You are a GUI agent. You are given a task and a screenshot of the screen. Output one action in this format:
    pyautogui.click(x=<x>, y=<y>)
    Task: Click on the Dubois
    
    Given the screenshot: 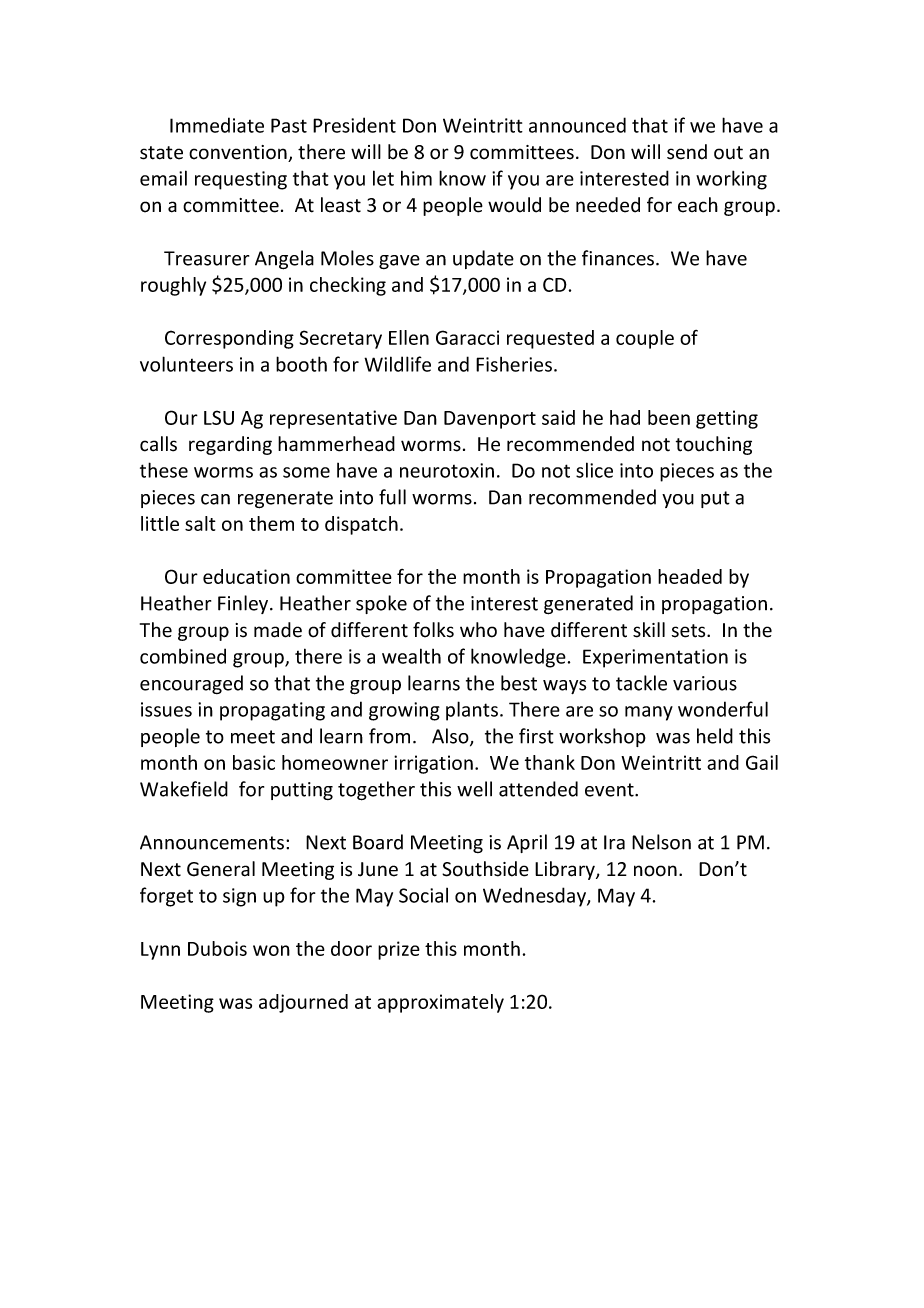 What is the action you would take?
    pyautogui.click(x=217, y=948)
